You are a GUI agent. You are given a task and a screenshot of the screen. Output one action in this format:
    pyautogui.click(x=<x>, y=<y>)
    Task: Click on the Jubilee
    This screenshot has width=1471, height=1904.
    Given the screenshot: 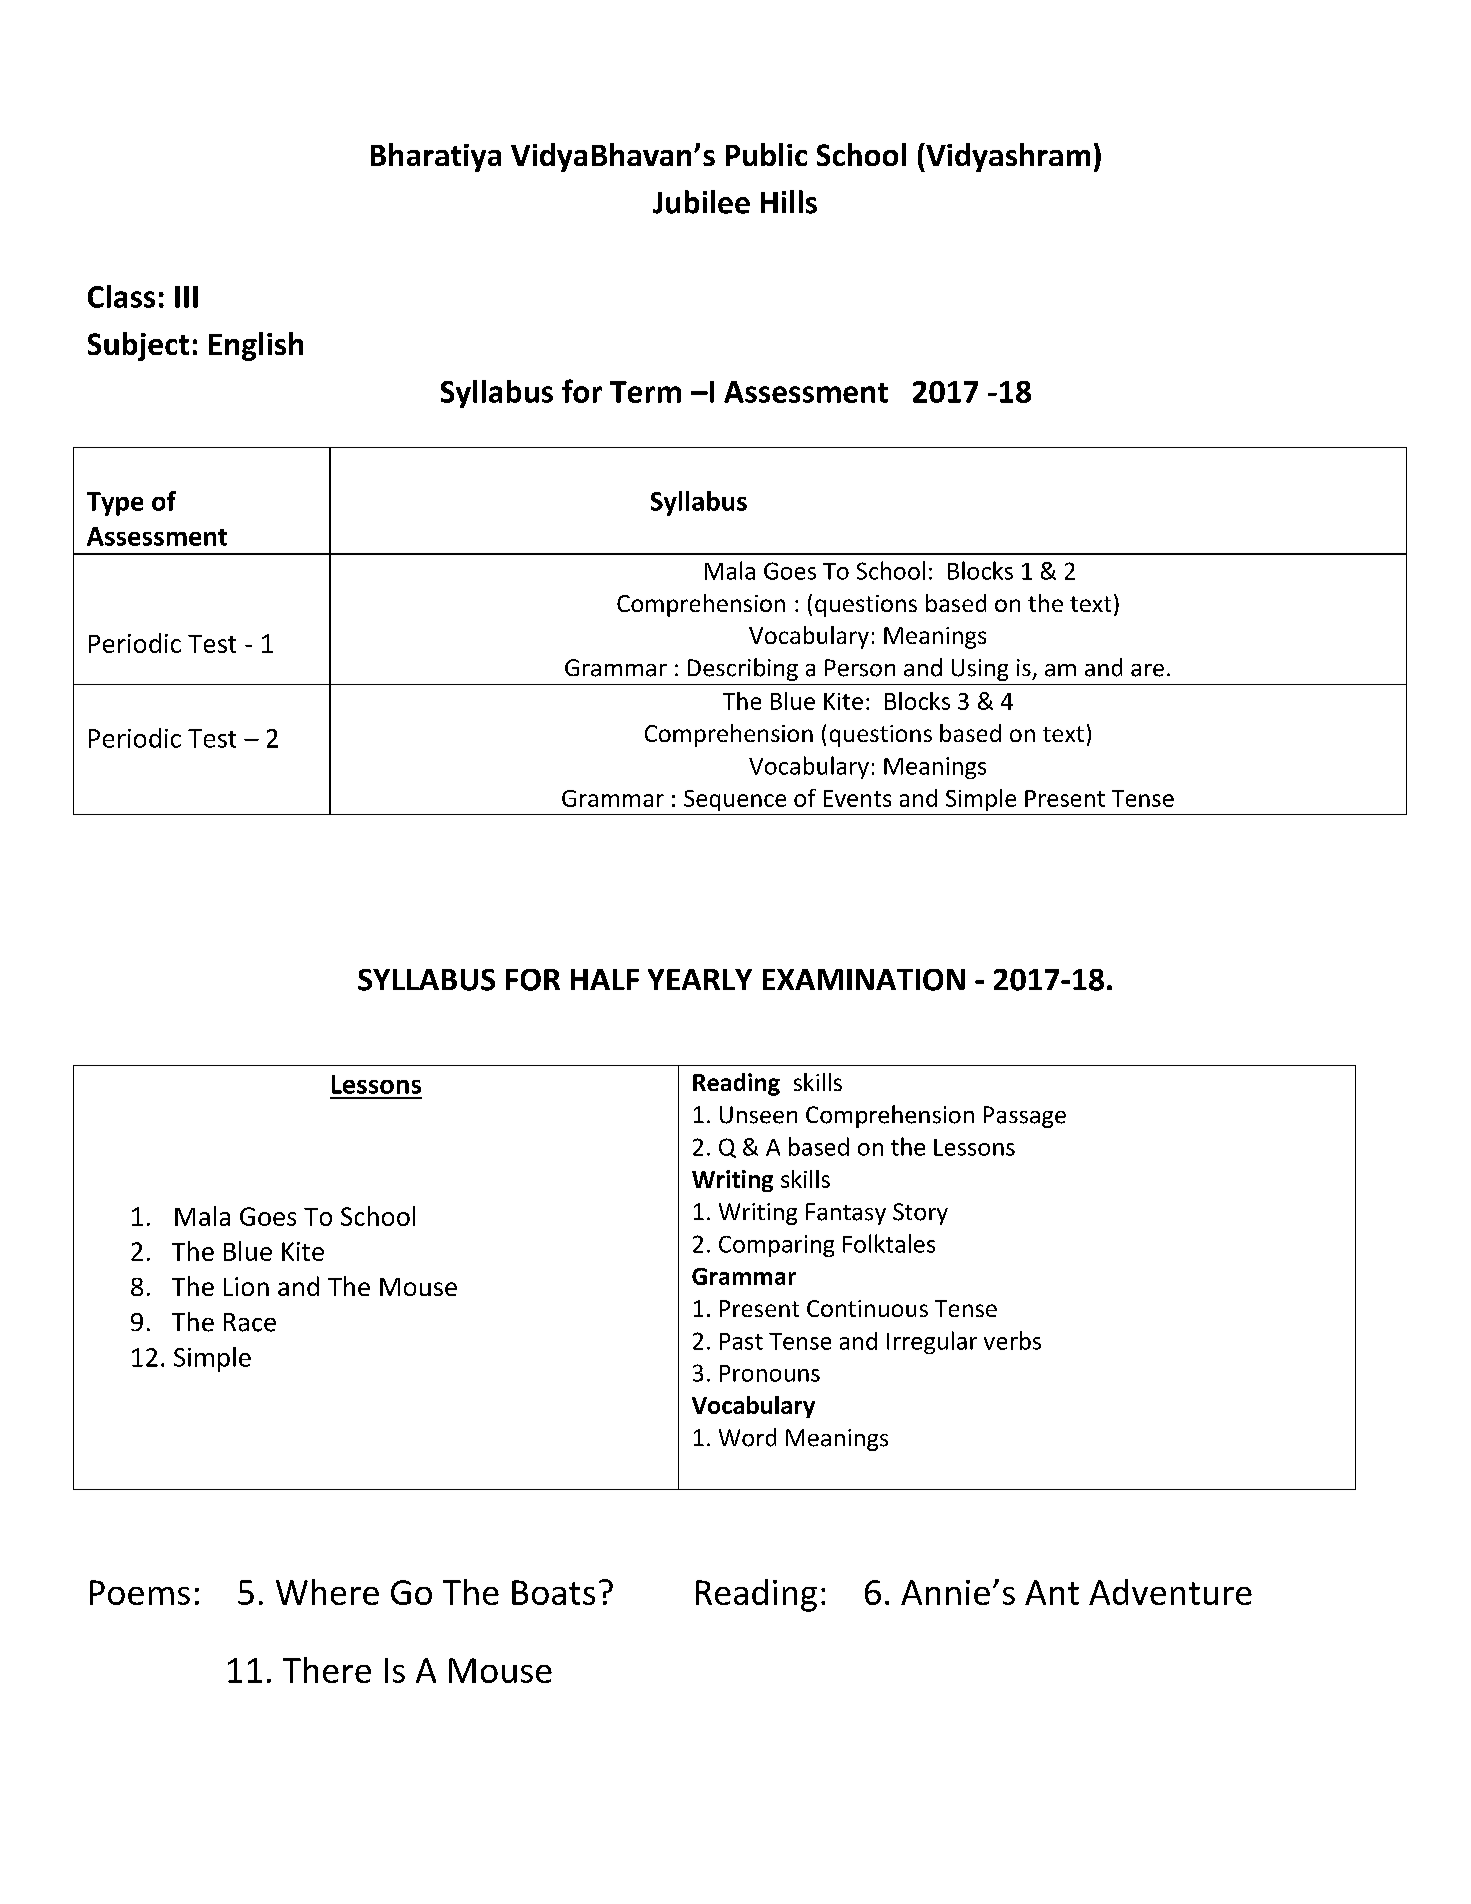 What is the action you would take?
    pyautogui.click(x=701, y=202)
